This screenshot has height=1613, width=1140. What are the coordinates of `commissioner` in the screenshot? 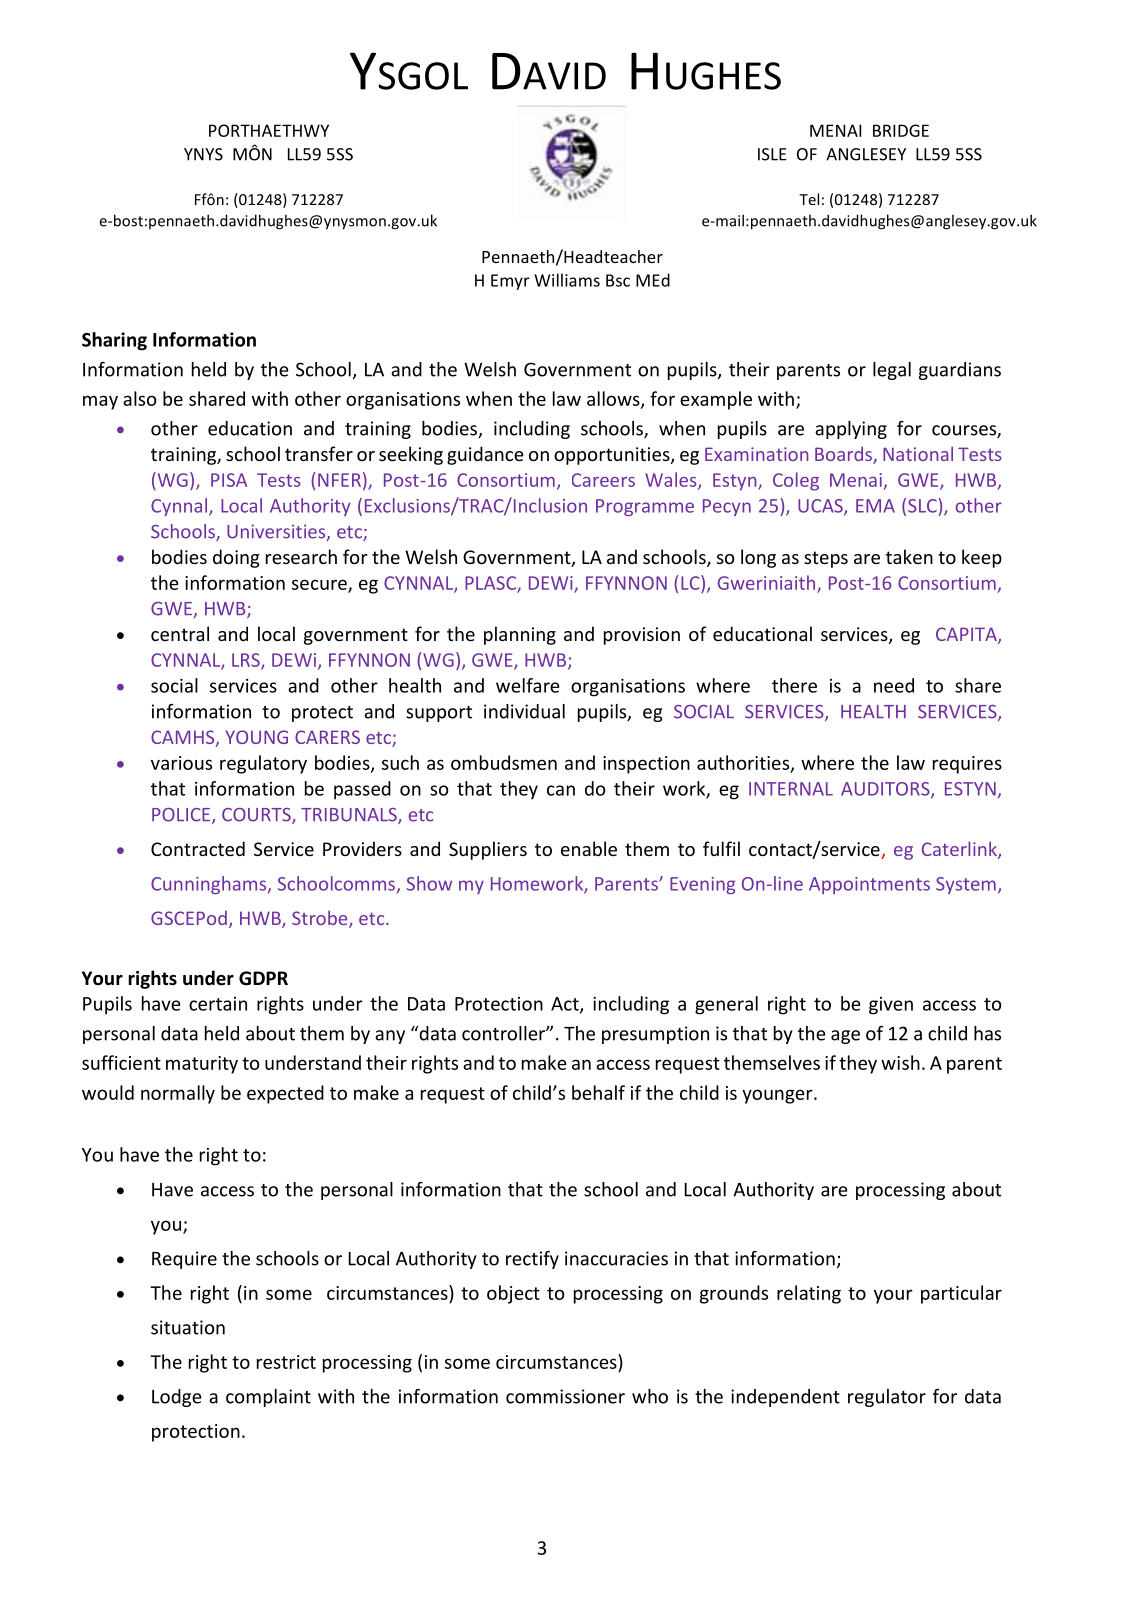 It's located at (565, 1396).
